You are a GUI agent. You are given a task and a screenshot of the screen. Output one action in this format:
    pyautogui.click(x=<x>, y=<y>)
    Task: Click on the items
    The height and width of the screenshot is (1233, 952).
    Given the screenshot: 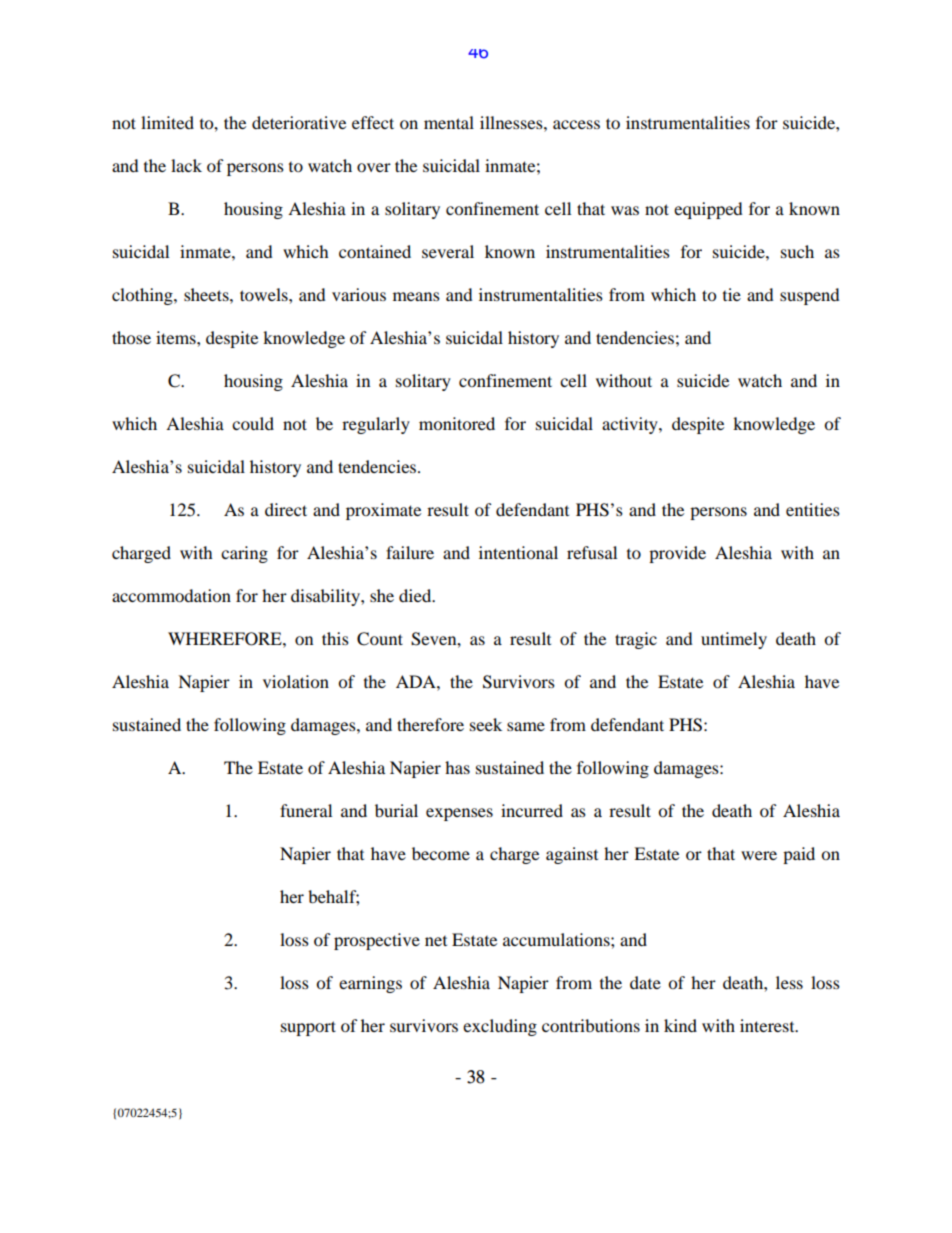 What is the action you would take?
    pyautogui.click(x=177, y=337)
